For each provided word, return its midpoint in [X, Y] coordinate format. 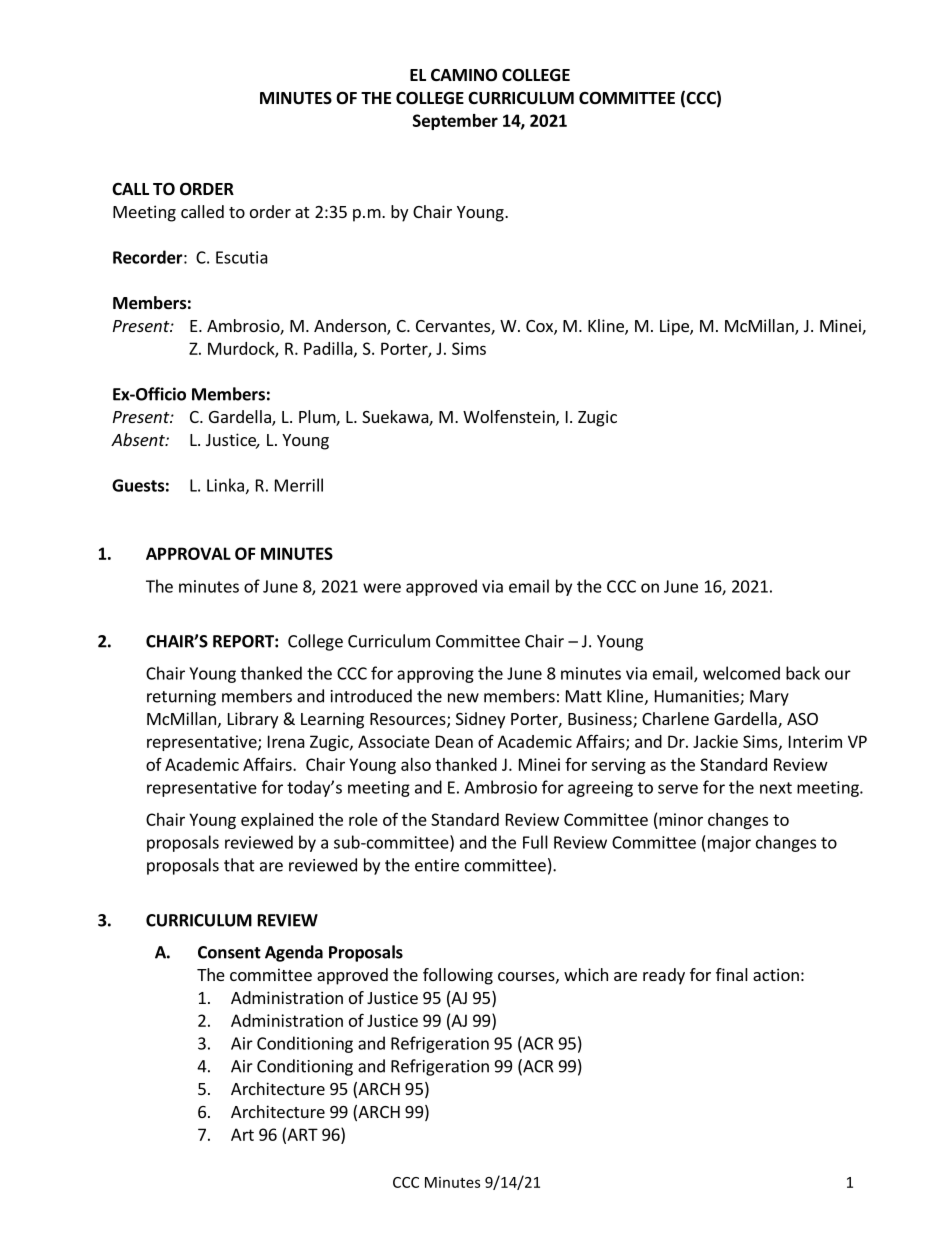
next [776, 788]
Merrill [299, 485]
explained [277, 821]
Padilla [329, 349]
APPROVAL [188, 553]
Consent [229, 952]
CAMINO [464, 75]
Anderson [351, 327]
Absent [139, 439]
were [382, 588]
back [803, 673]
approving [435, 675]
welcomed [741, 673]
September [455, 122]
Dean [454, 741]
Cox [540, 327]
